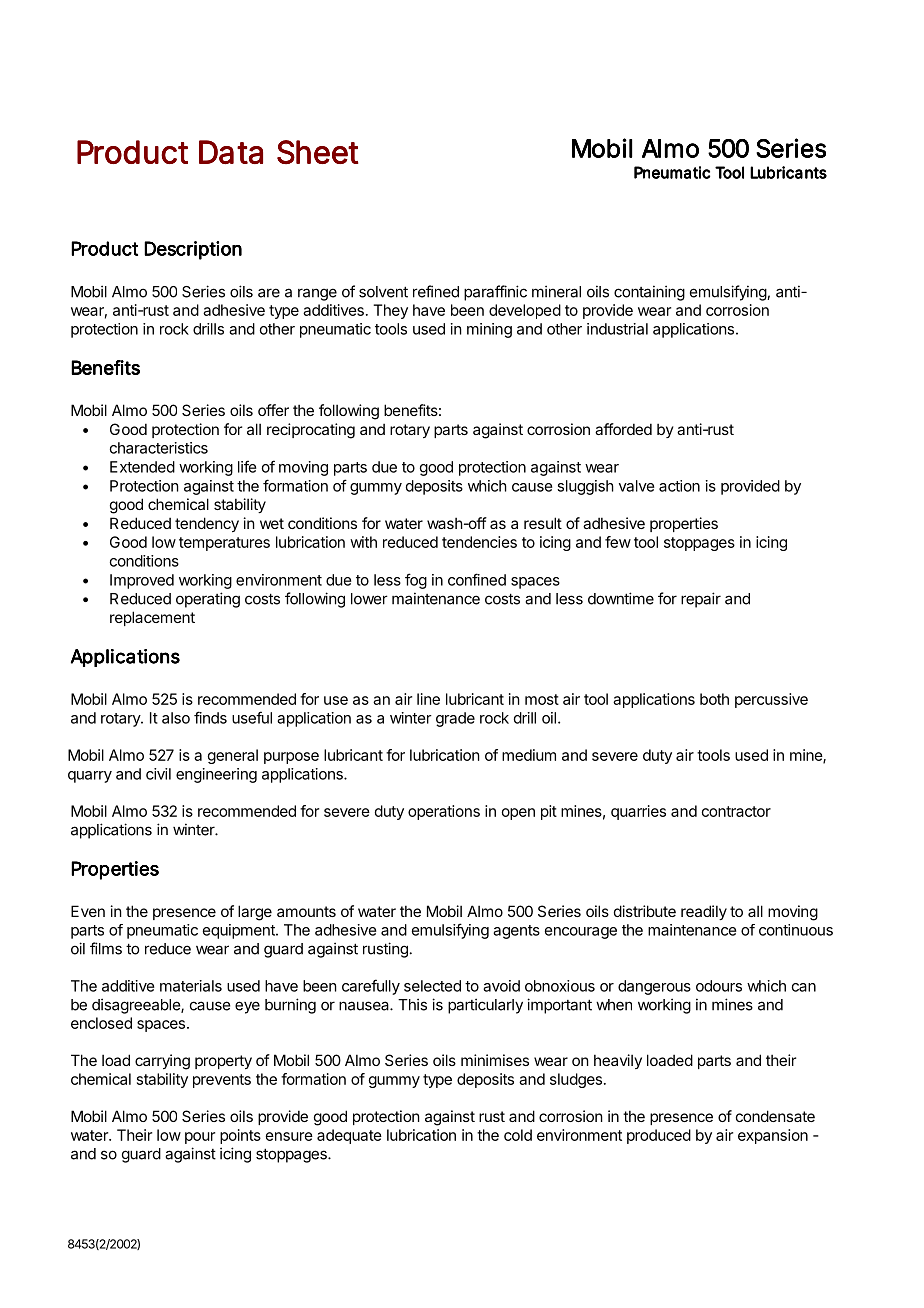 The height and width of the screenshot is (1308, 924). What do you see at coordinates (231, 152) in the screenshot?
I see `Data` at bounding box center [231, 152].
